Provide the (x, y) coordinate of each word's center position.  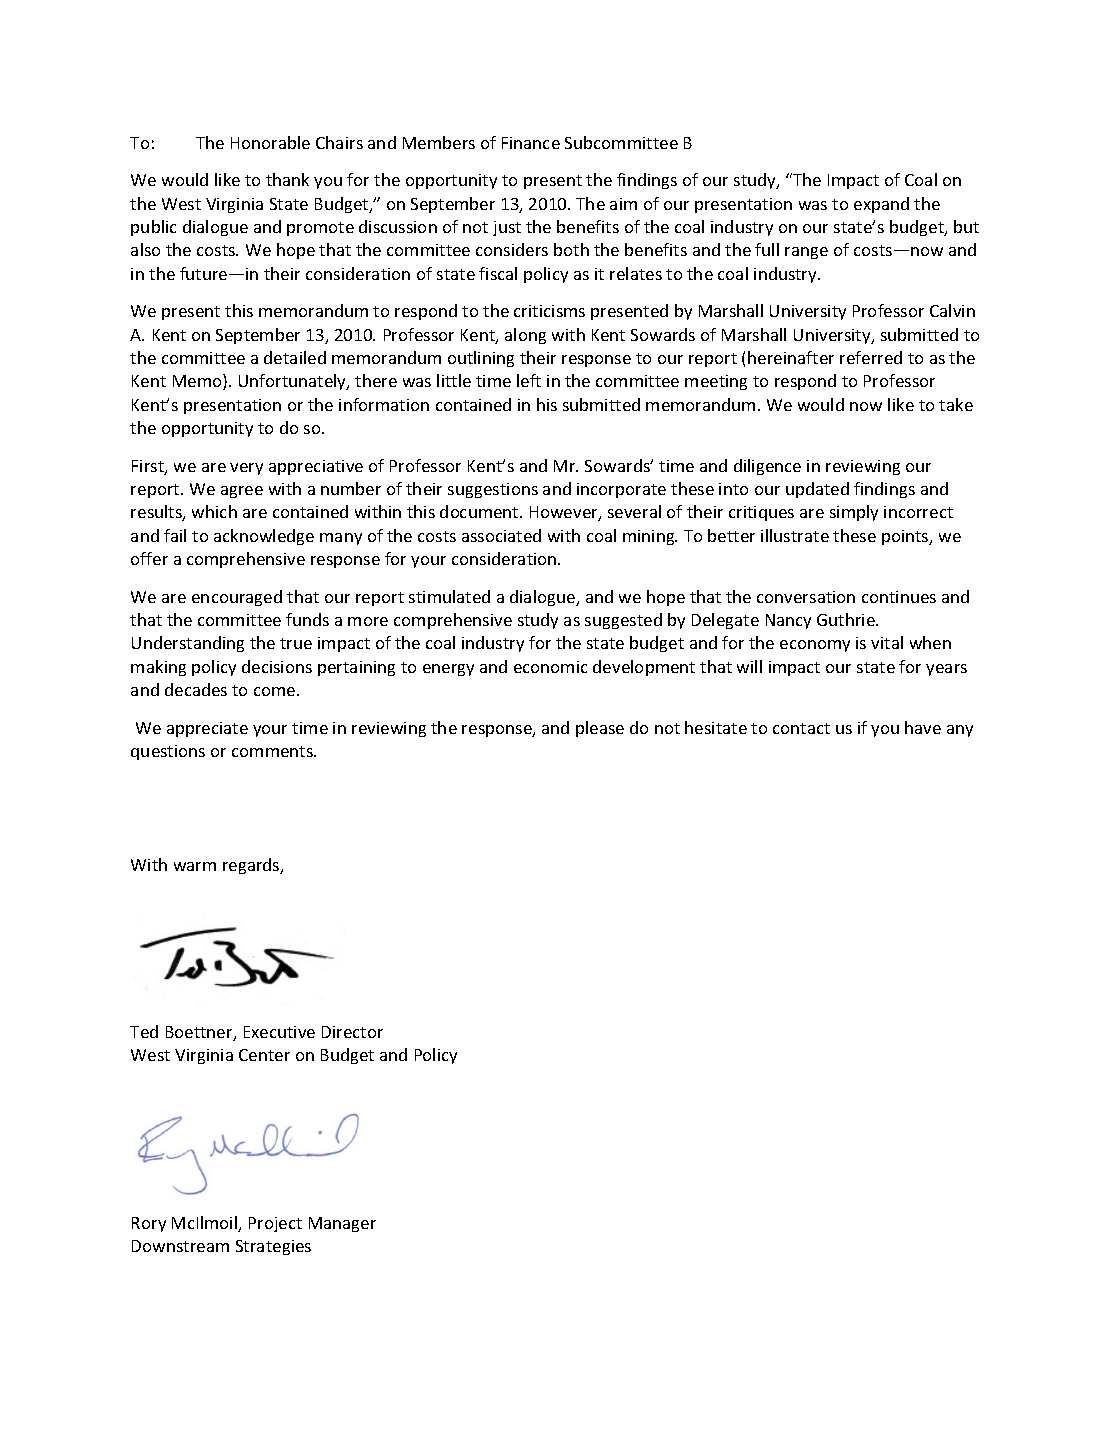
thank (287, 179)
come (276, 691)
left (529, 380)
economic (550, 667)
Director (352, 1032)
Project (275, 1224)
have (923, 727)
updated (817, 490)
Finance (531, 143)
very (246, 469)
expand (881, 205)
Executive (279, 1032)
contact (801, 728)
